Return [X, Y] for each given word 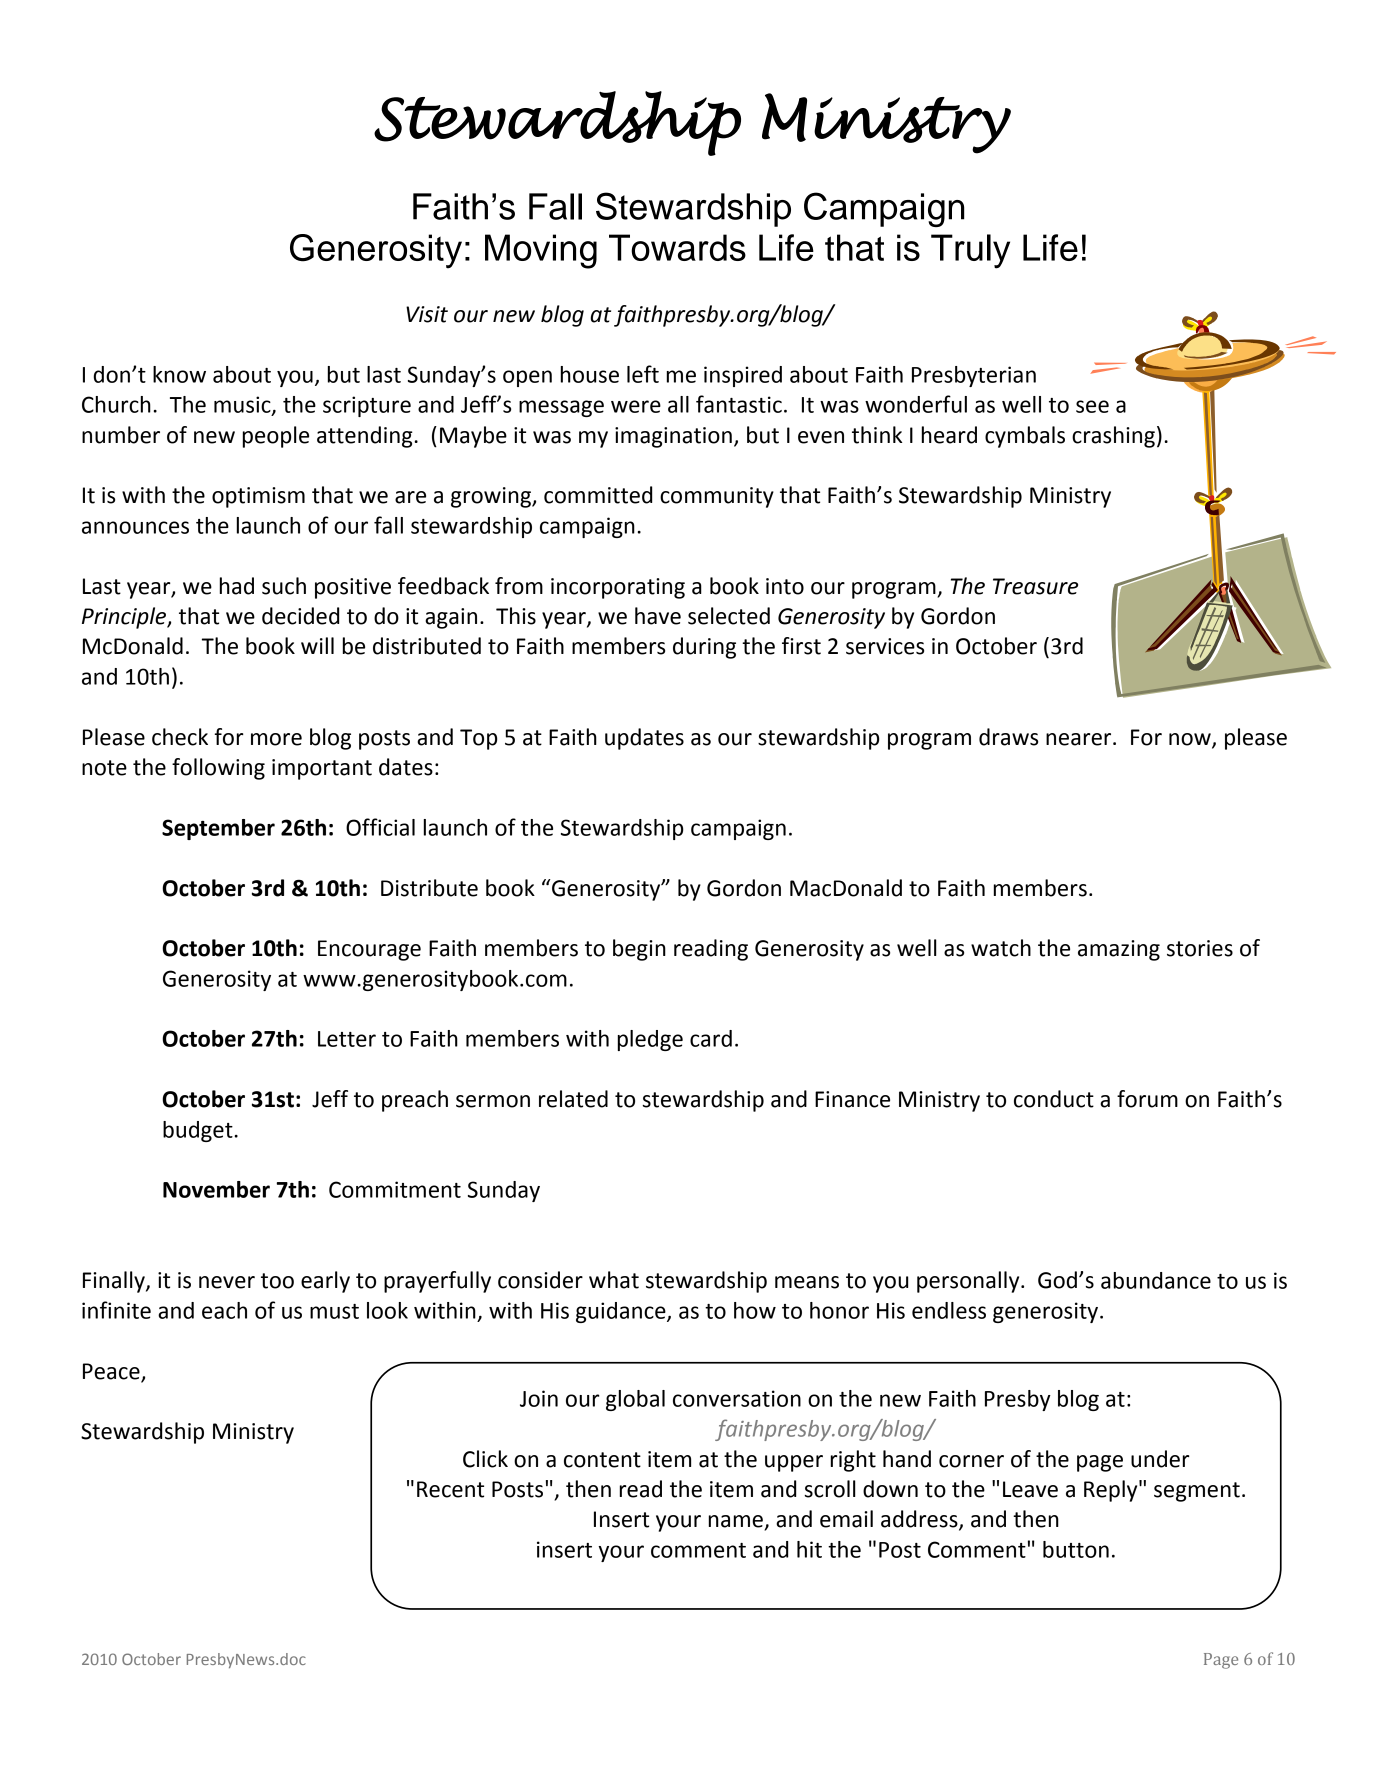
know [179, 374]
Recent [450, 1489]
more [276, 739]
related [573, 1099]
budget [198, 1131]
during [704, 648]
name [737, 1522]
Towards [677, 247]
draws [1008, 737]
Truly [970, 251]
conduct [1054, 1099]
